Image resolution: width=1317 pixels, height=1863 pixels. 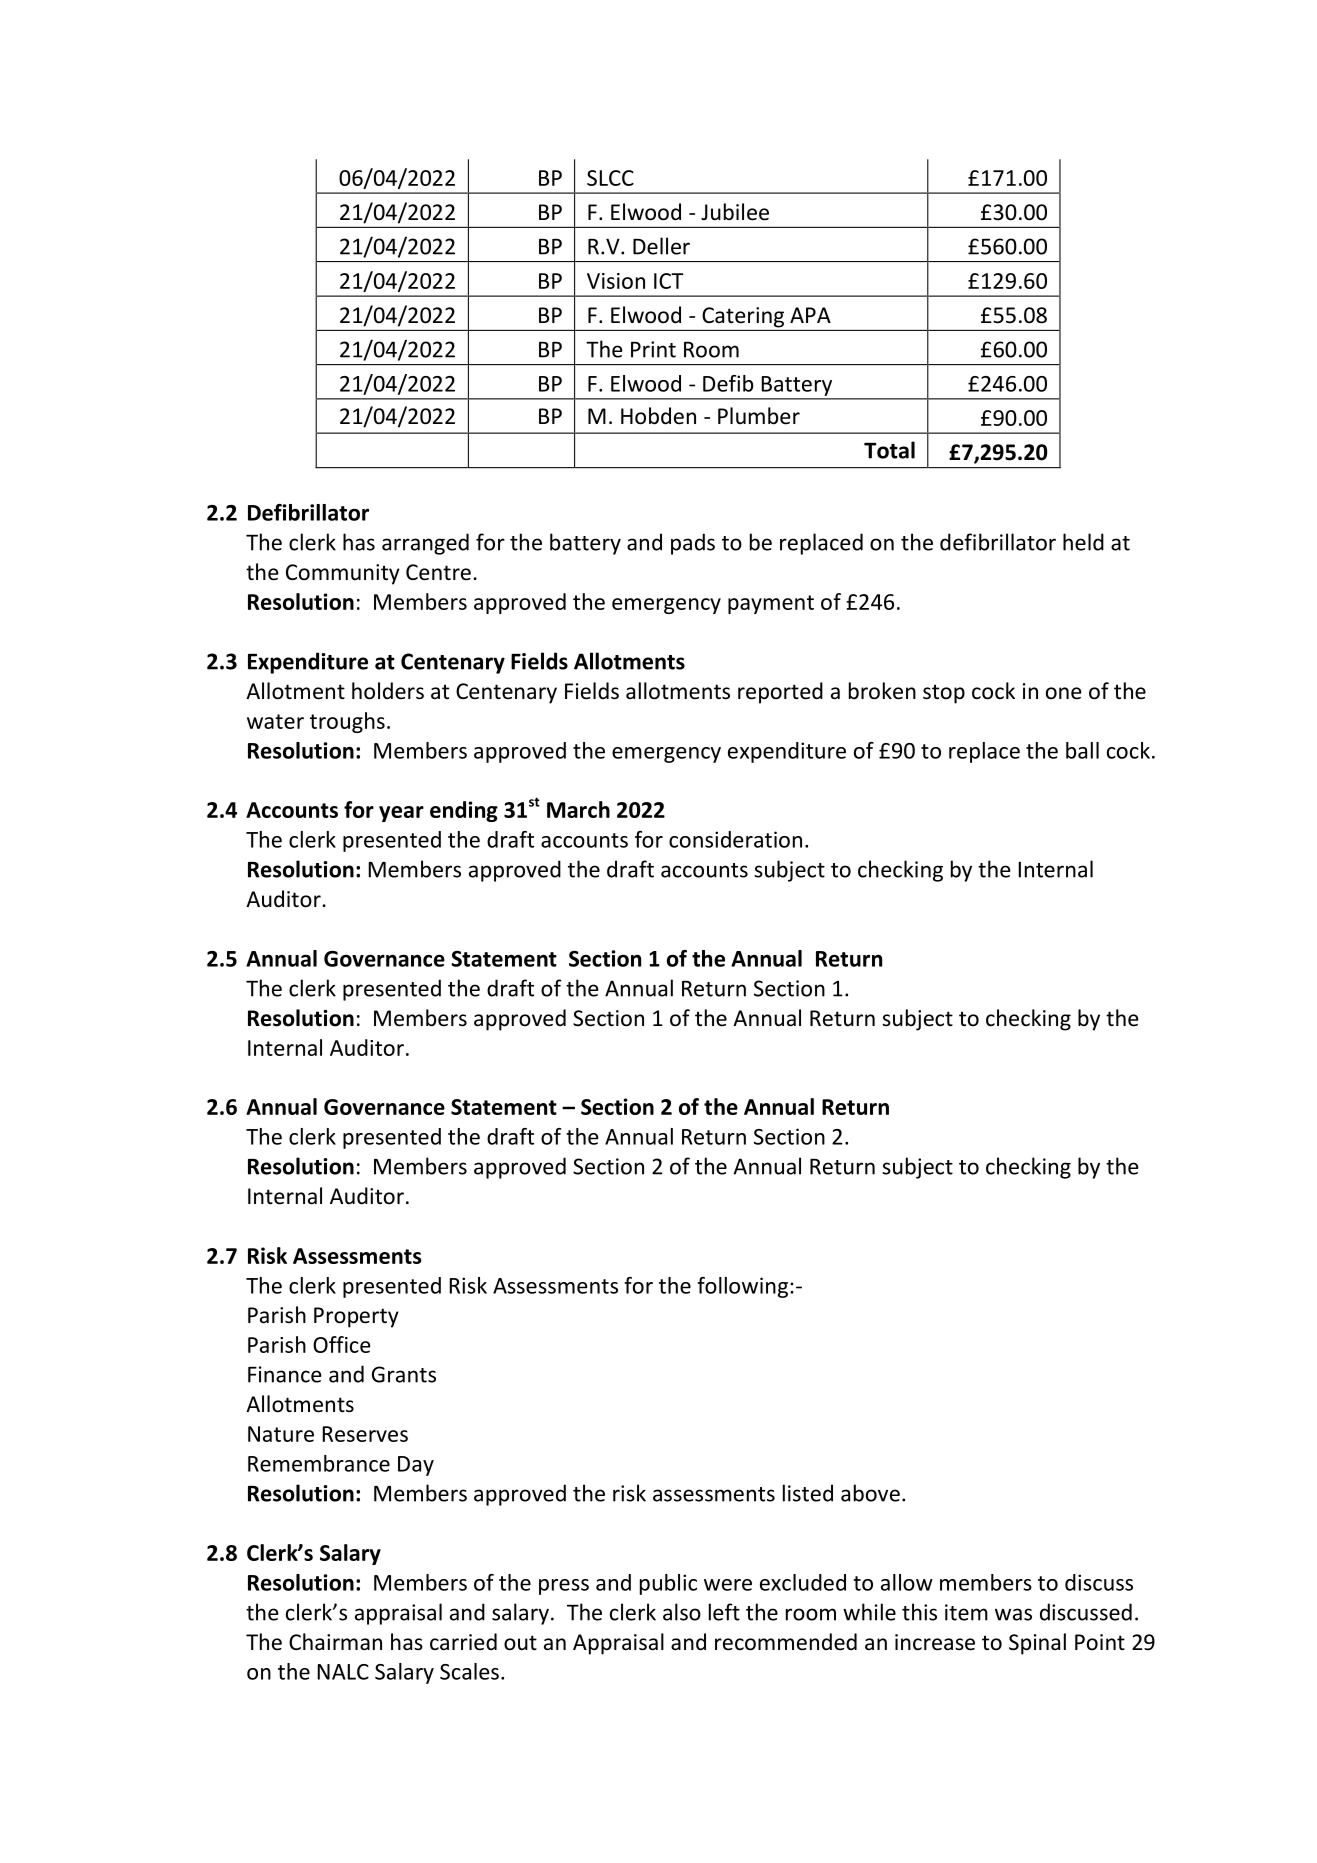 I want to click on also, so click(x=682, y=1612).
